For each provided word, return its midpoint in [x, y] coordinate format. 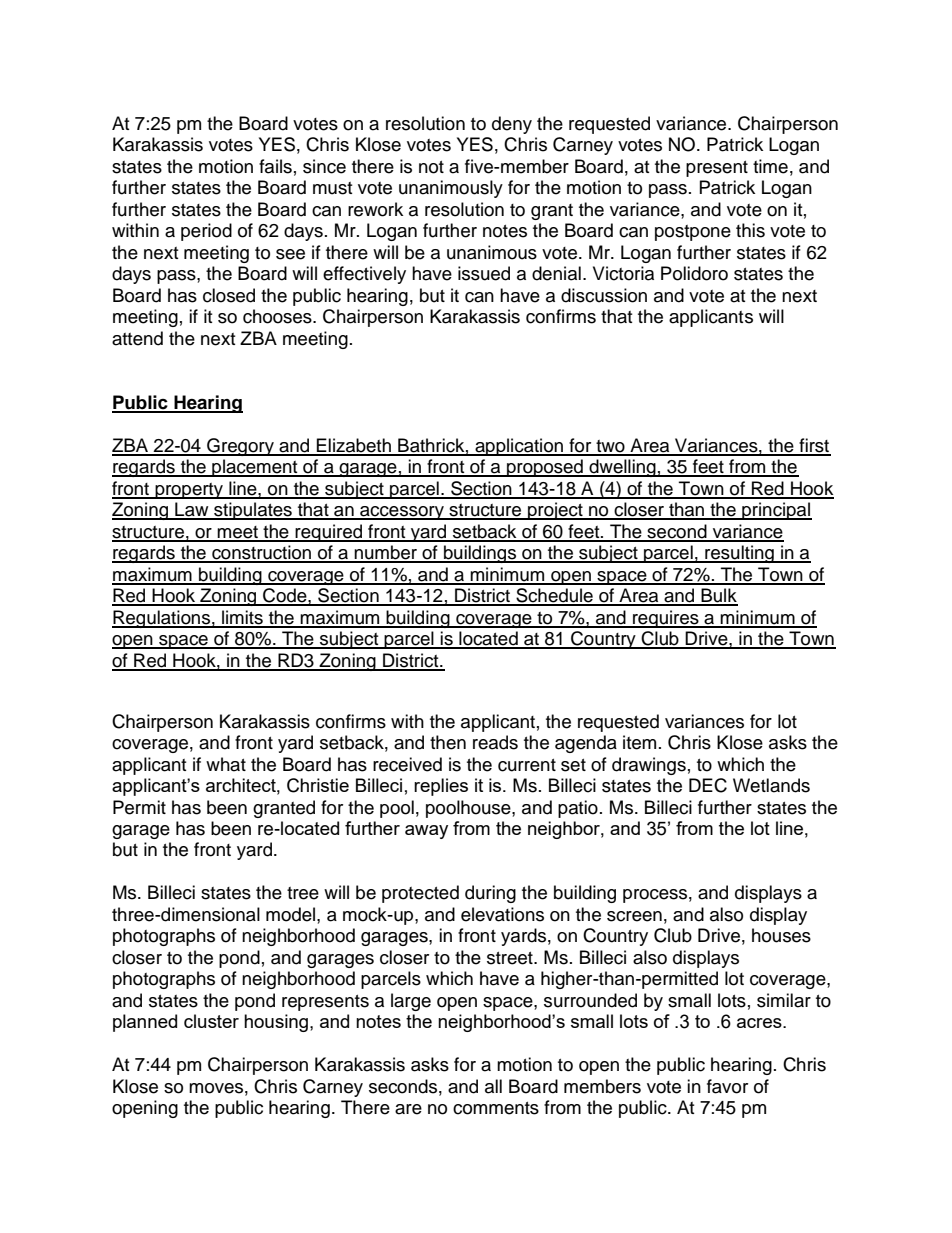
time [770, 166]
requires [666, 619]
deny [512, 125]
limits [242, 618]
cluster [211, 1021]
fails [275, 166]
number [386, 553]
